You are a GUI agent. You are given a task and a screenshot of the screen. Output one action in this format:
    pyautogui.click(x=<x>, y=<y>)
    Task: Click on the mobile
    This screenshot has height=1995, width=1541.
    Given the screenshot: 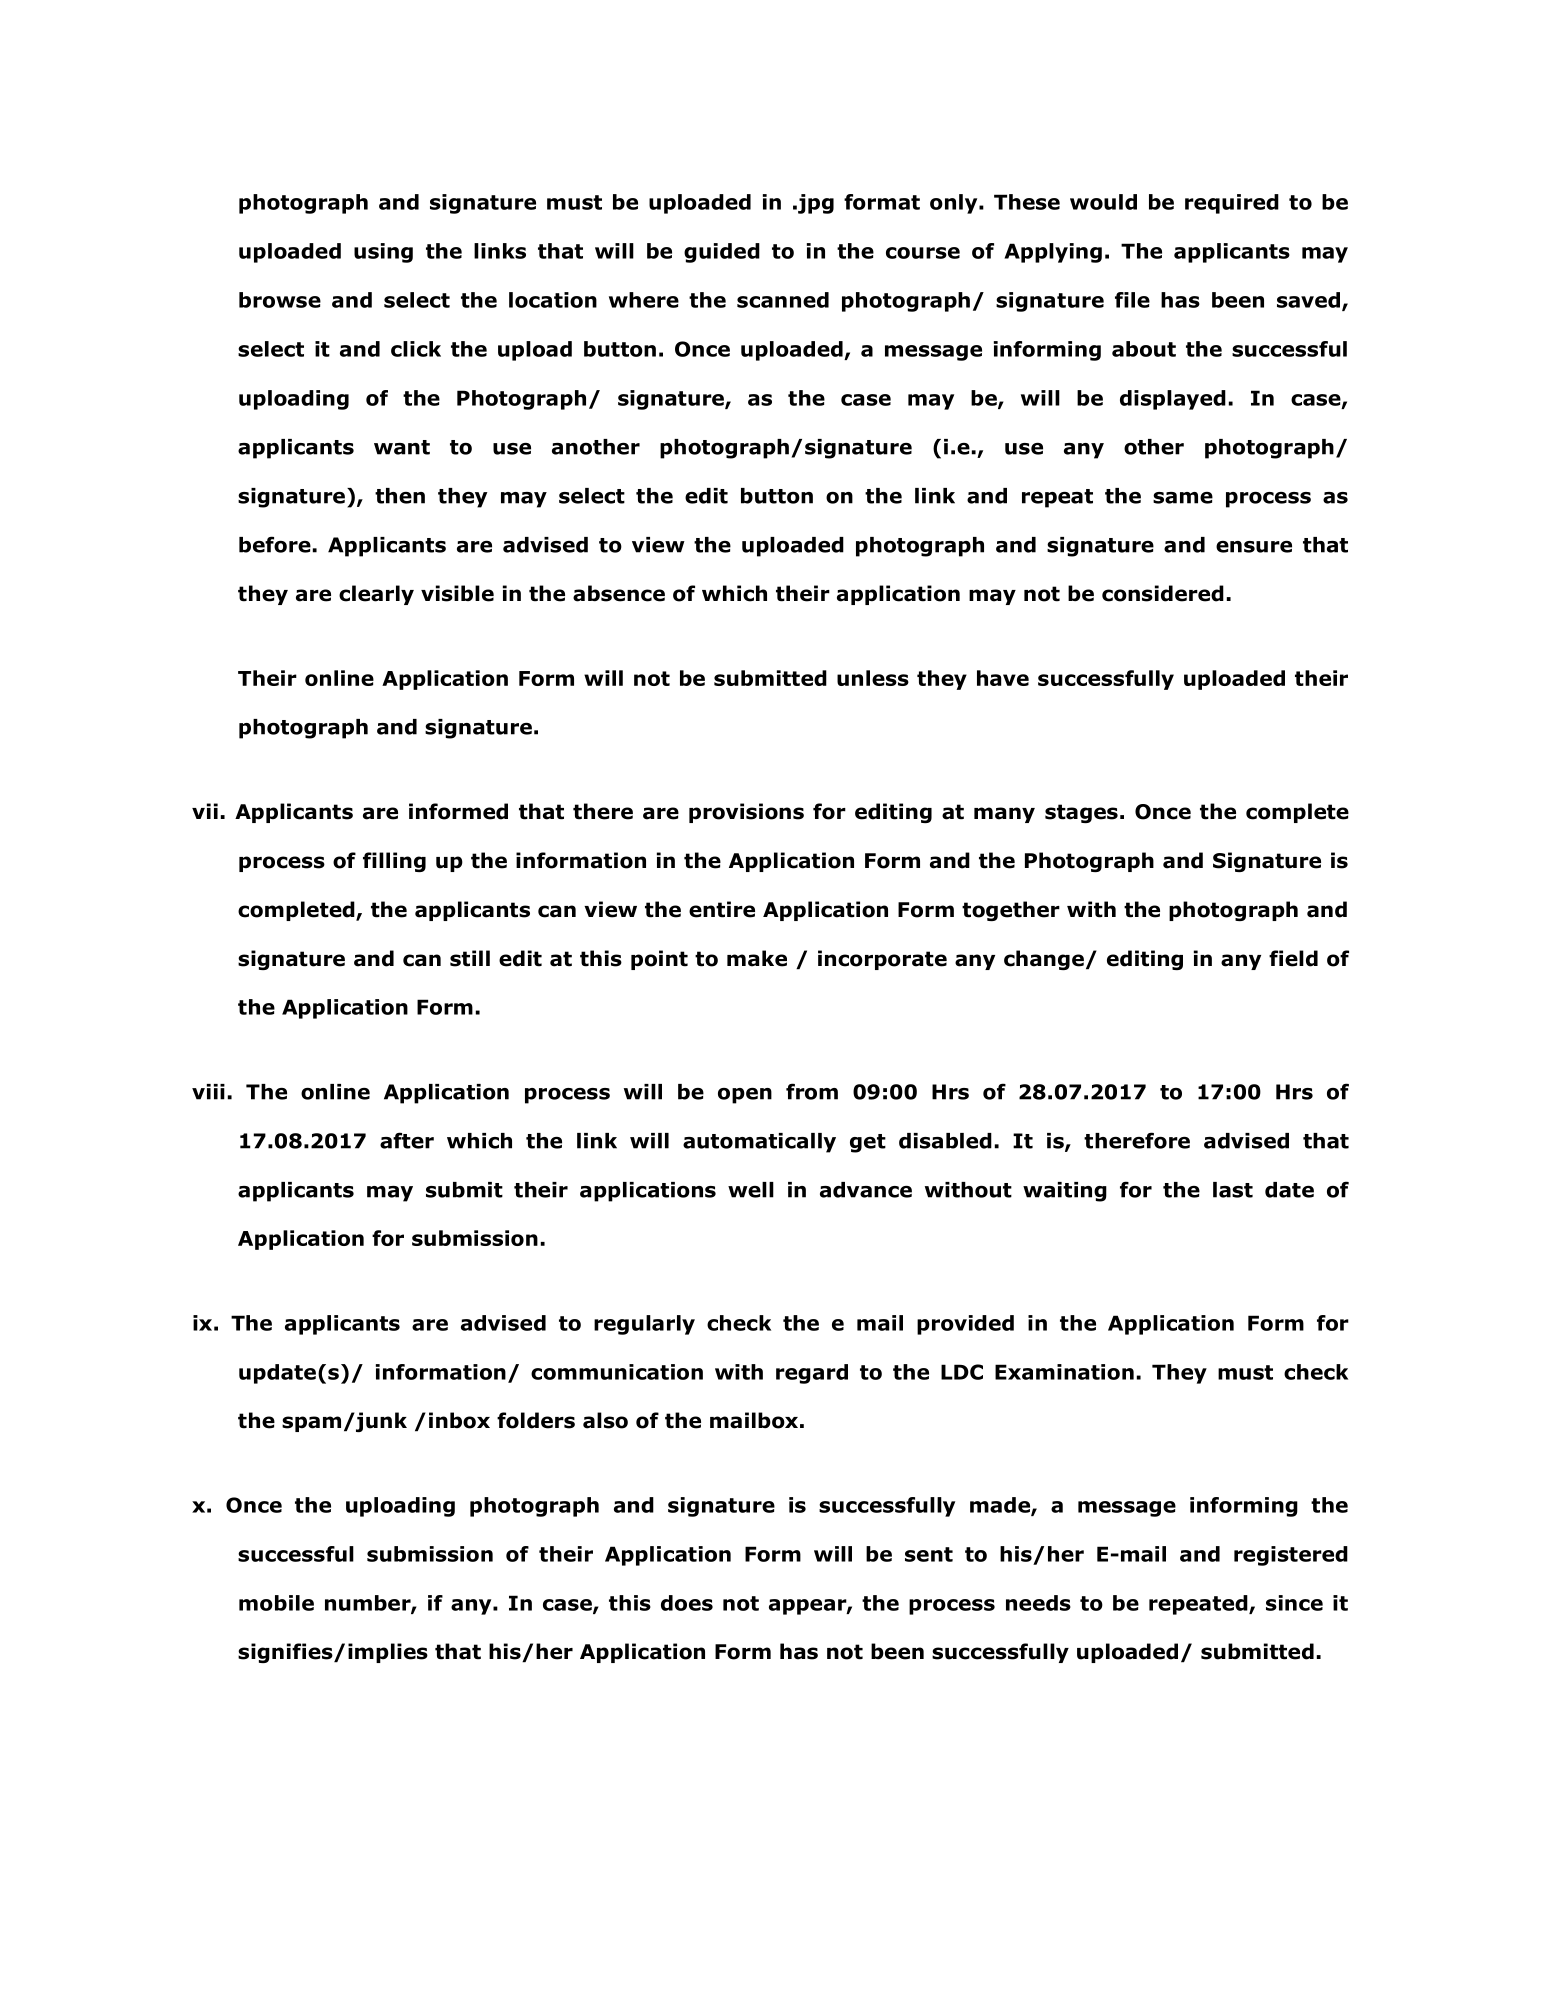 What is the action you would take?
    pyautogui.click(x=276, y=1603)
